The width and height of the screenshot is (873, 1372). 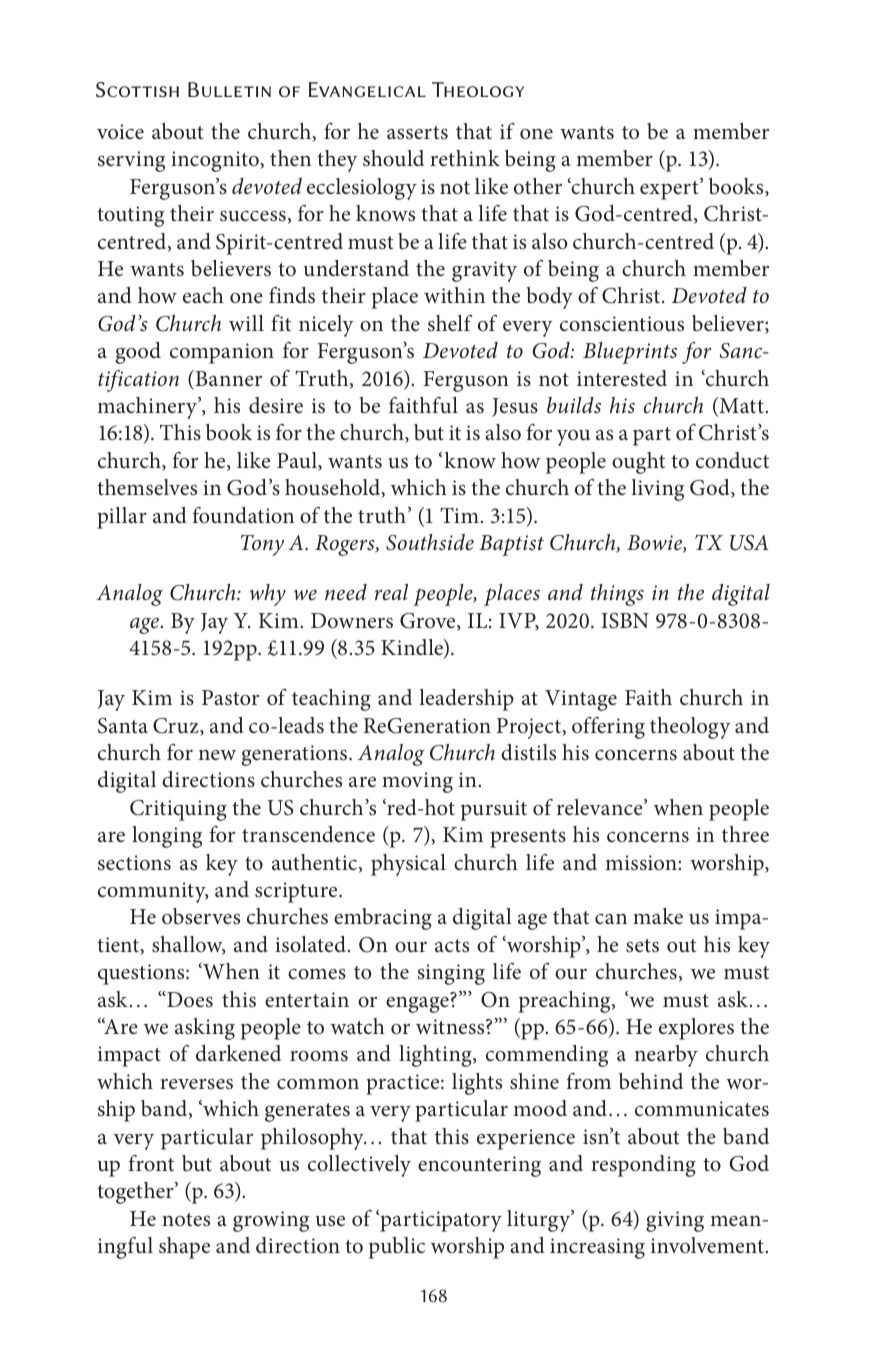 I want to click on notes, so click(x=186, y=1220).
